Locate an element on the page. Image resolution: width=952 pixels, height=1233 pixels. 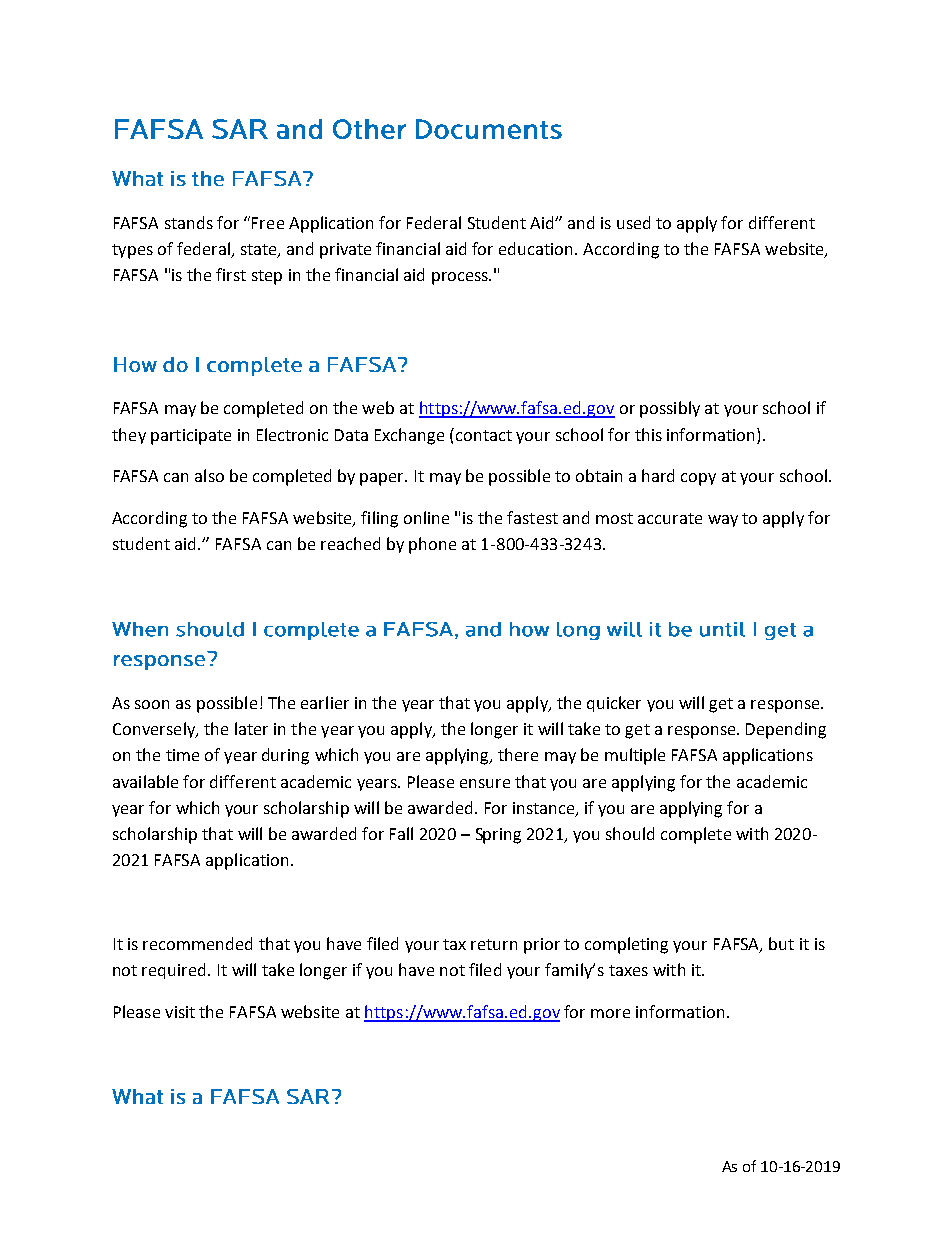
copy is located at coordinates (698, 479).
